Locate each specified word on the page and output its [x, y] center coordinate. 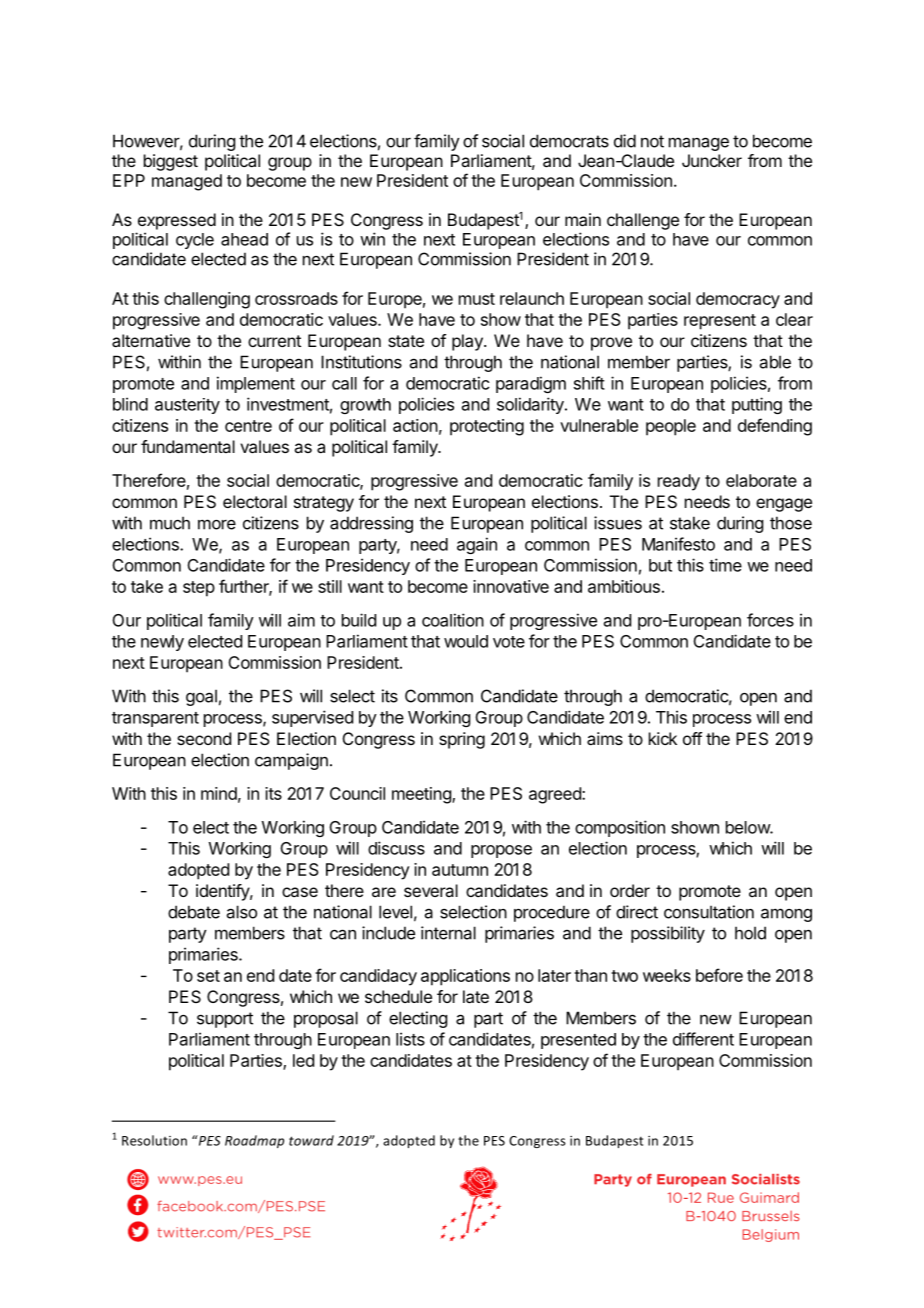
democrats [569, 141]
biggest [171, 162]
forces [770, 620]
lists [410, 1039]
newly [162, 643]
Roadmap [254, 1141]
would [466, 641]
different [703, 1039]
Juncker [712, 160]
